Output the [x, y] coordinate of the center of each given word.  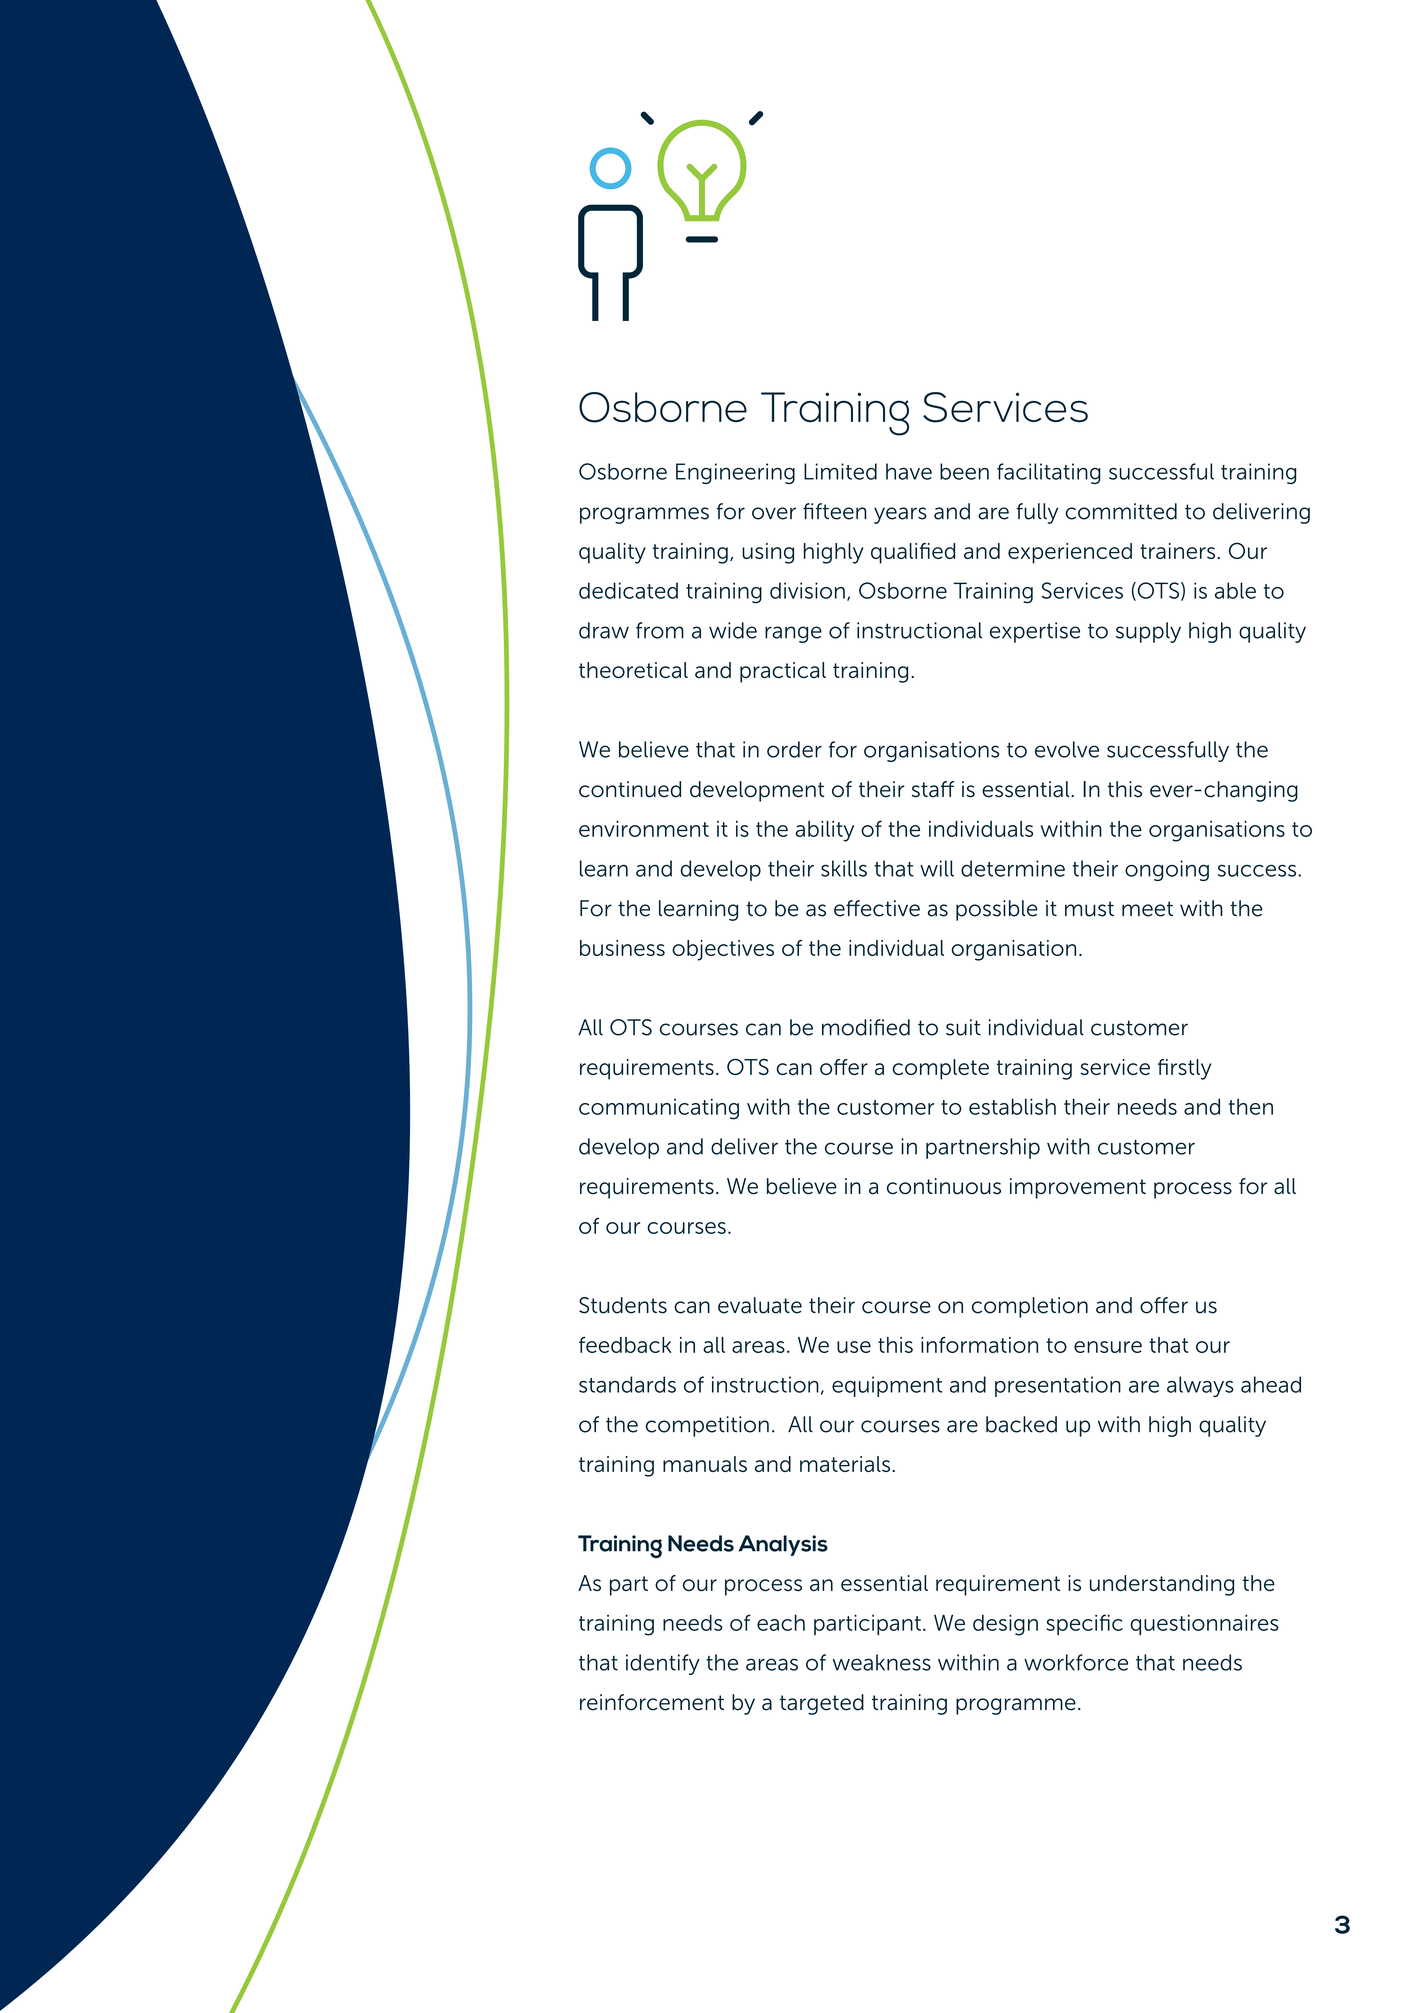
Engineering [735, 473]
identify [663, 1664]
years [900, 515]
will [937, 868]
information [979, 1344]
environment [644, 829]
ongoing [1167, 870]
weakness [881, 1662]
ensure [1108, 1347]
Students [623, 1305]
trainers [1179, 551]
